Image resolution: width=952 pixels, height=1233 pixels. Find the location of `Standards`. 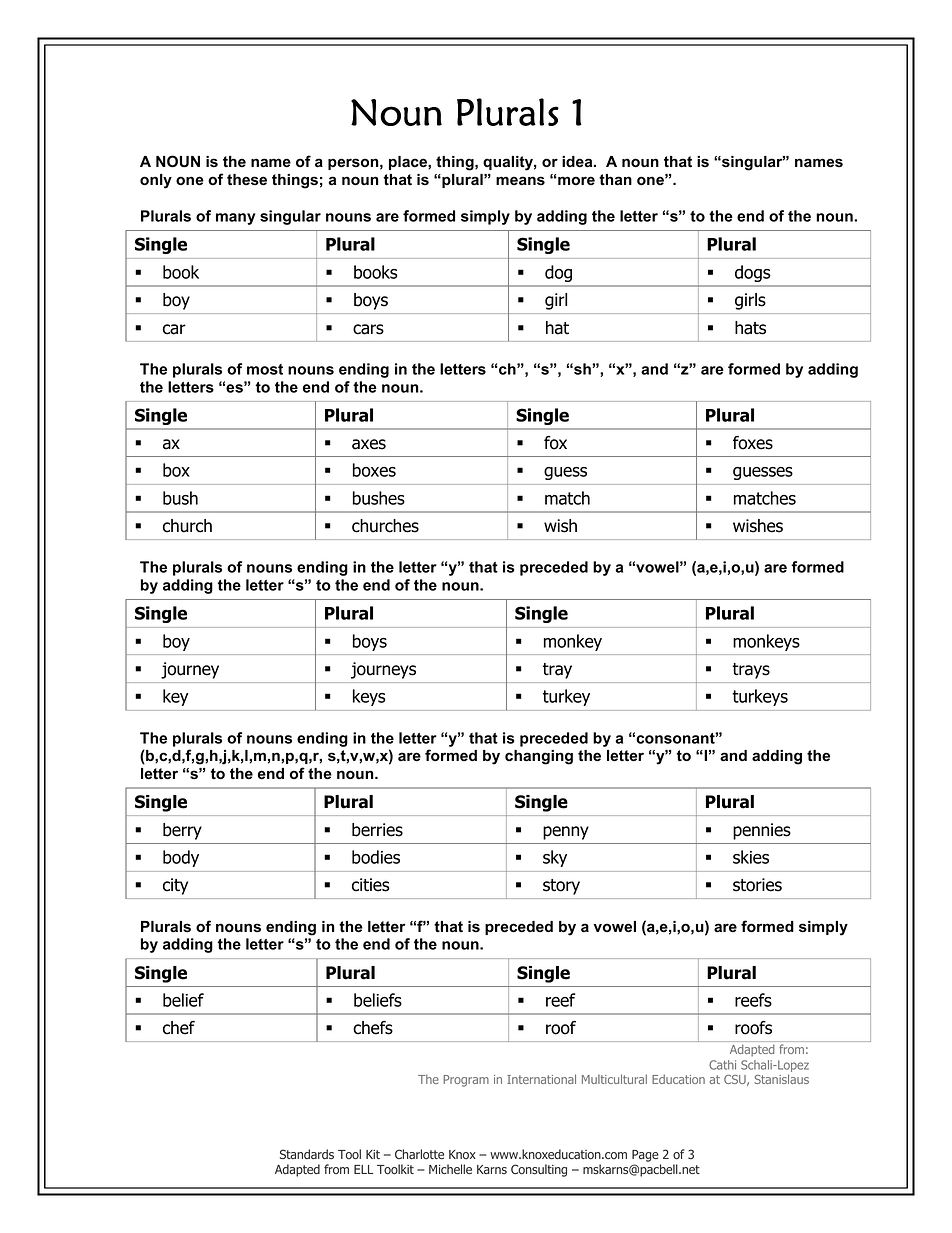

Standards is located at coordinates (307, 1154).
